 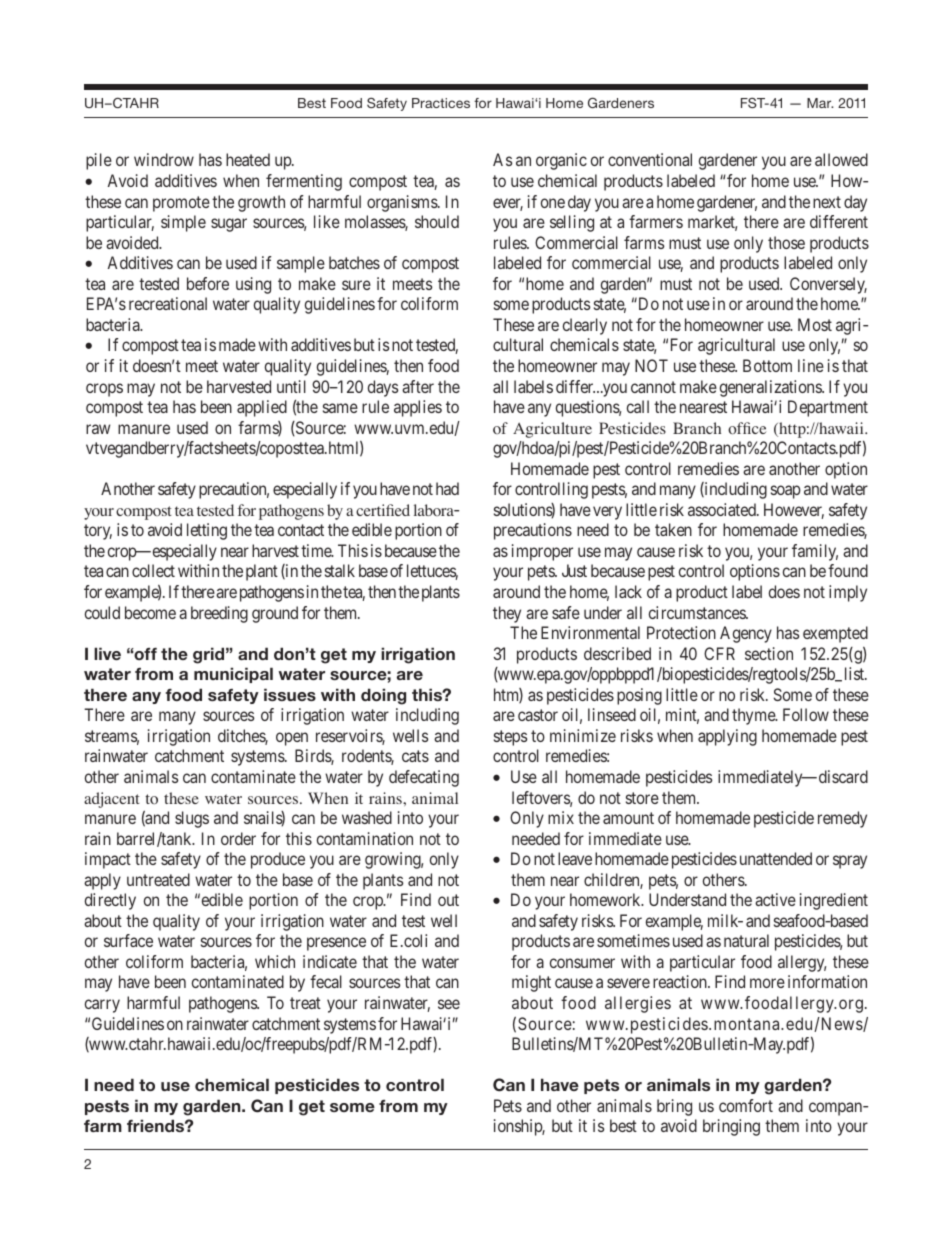 What do you see at coordinates (723, 509) in the screenshot?
I see `associated` at bounding box center [723, 509].
